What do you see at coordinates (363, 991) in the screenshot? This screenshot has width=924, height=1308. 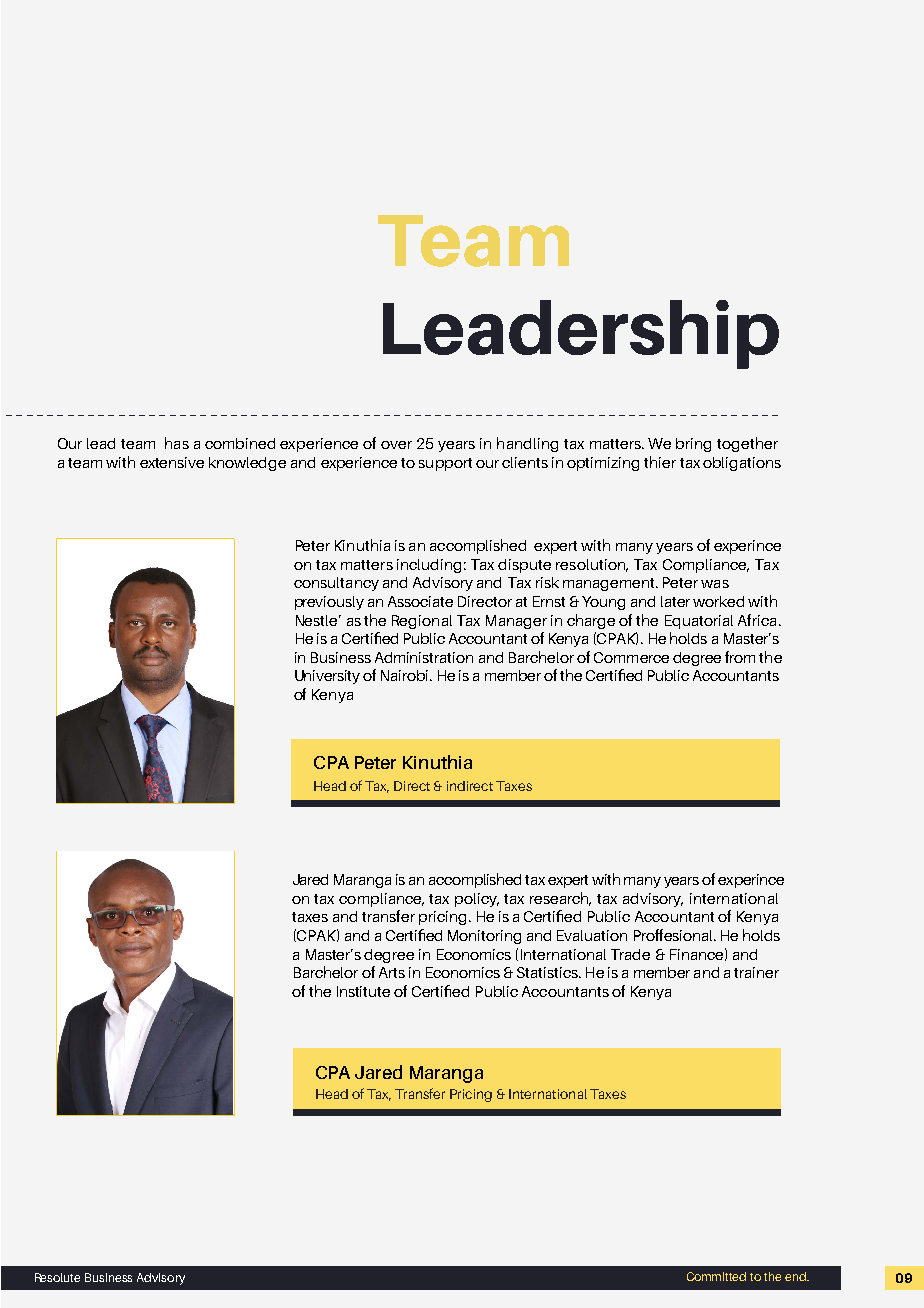 I see `Institute` at bounding box center [363, 991].
